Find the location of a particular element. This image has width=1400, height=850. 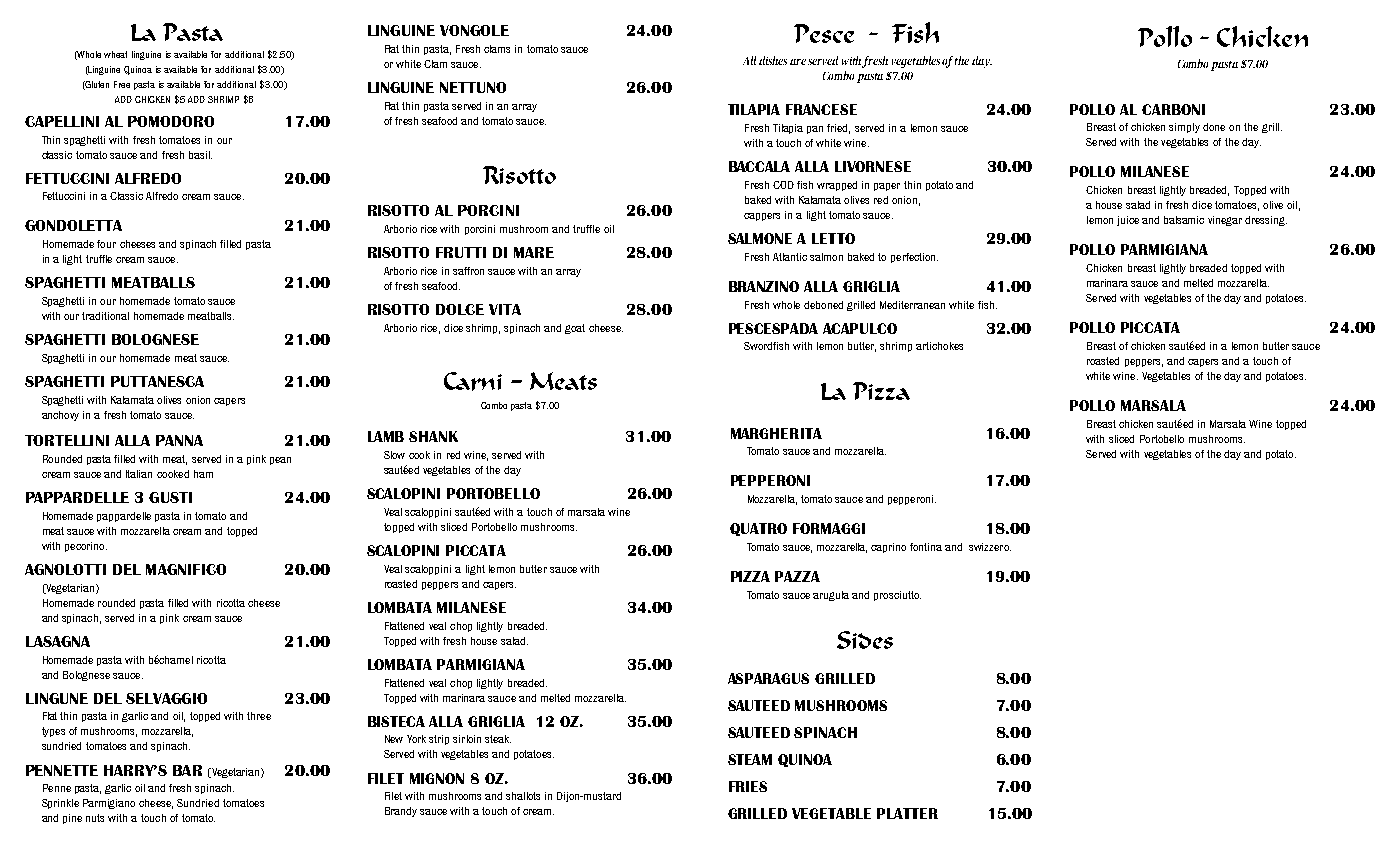

FRIES is located at coordinates (748, 786).
